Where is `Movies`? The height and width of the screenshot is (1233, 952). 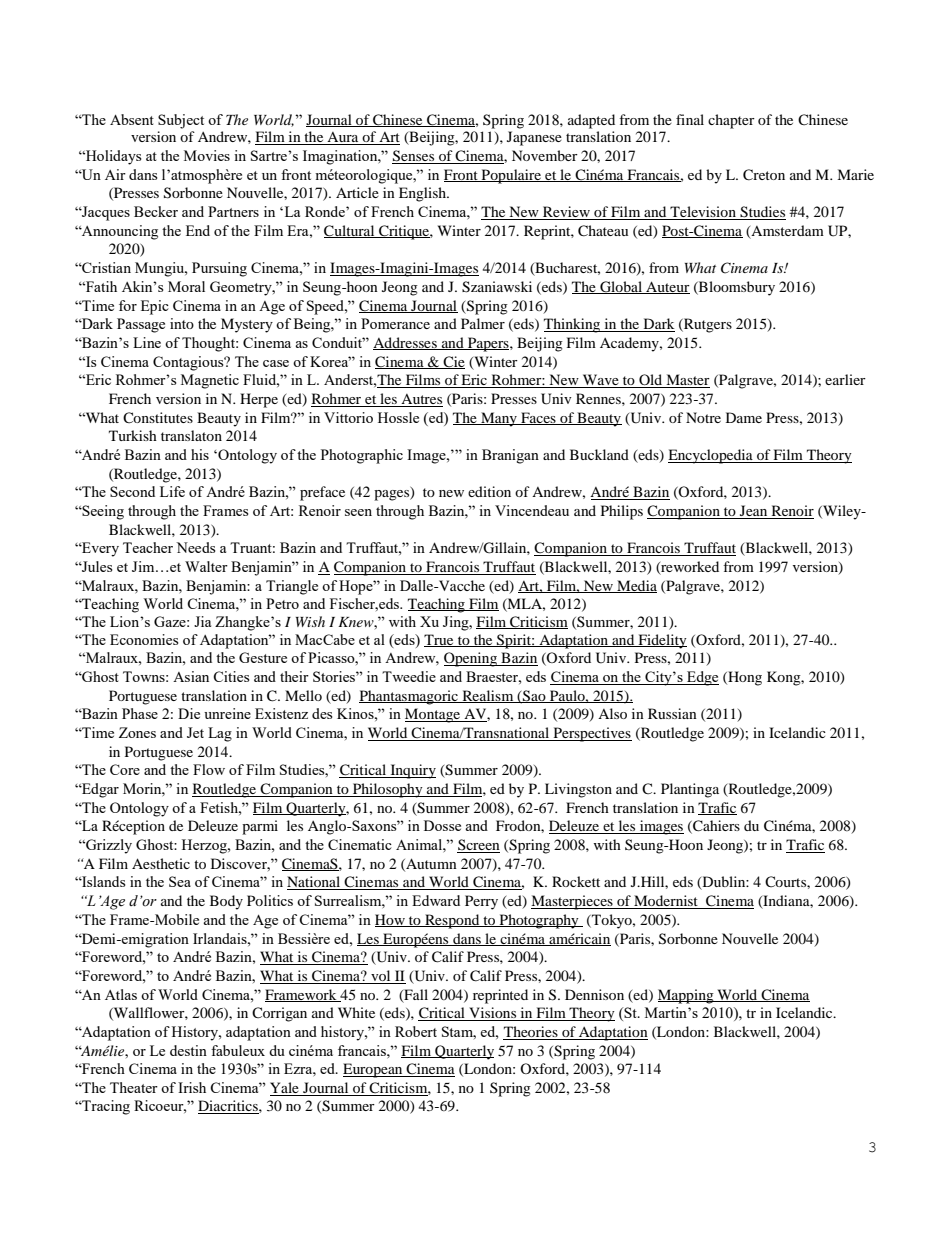
Movies is located at coordinates (207, 155).
